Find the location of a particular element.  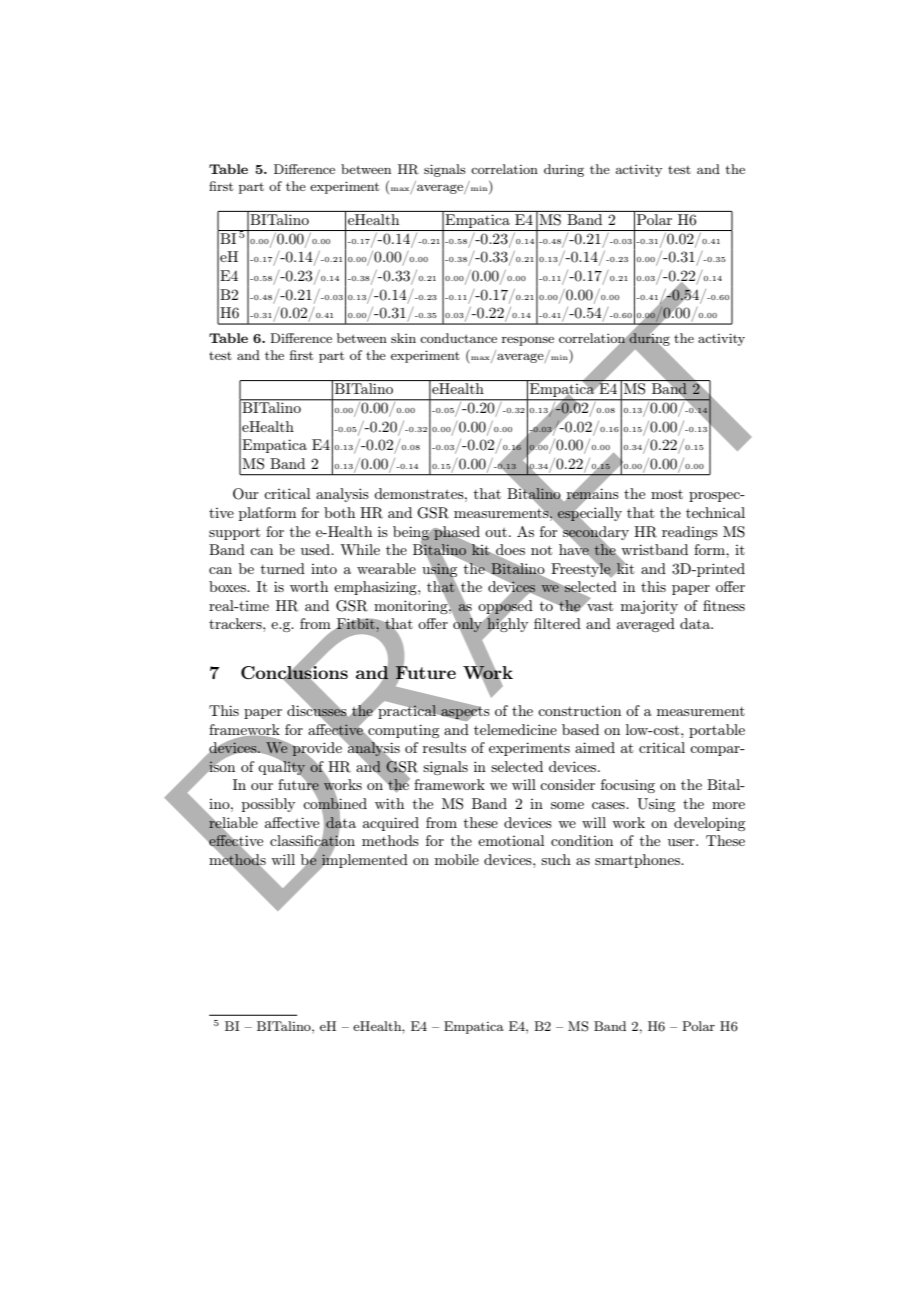

telemedicine is located at coordinates (515, 729).
